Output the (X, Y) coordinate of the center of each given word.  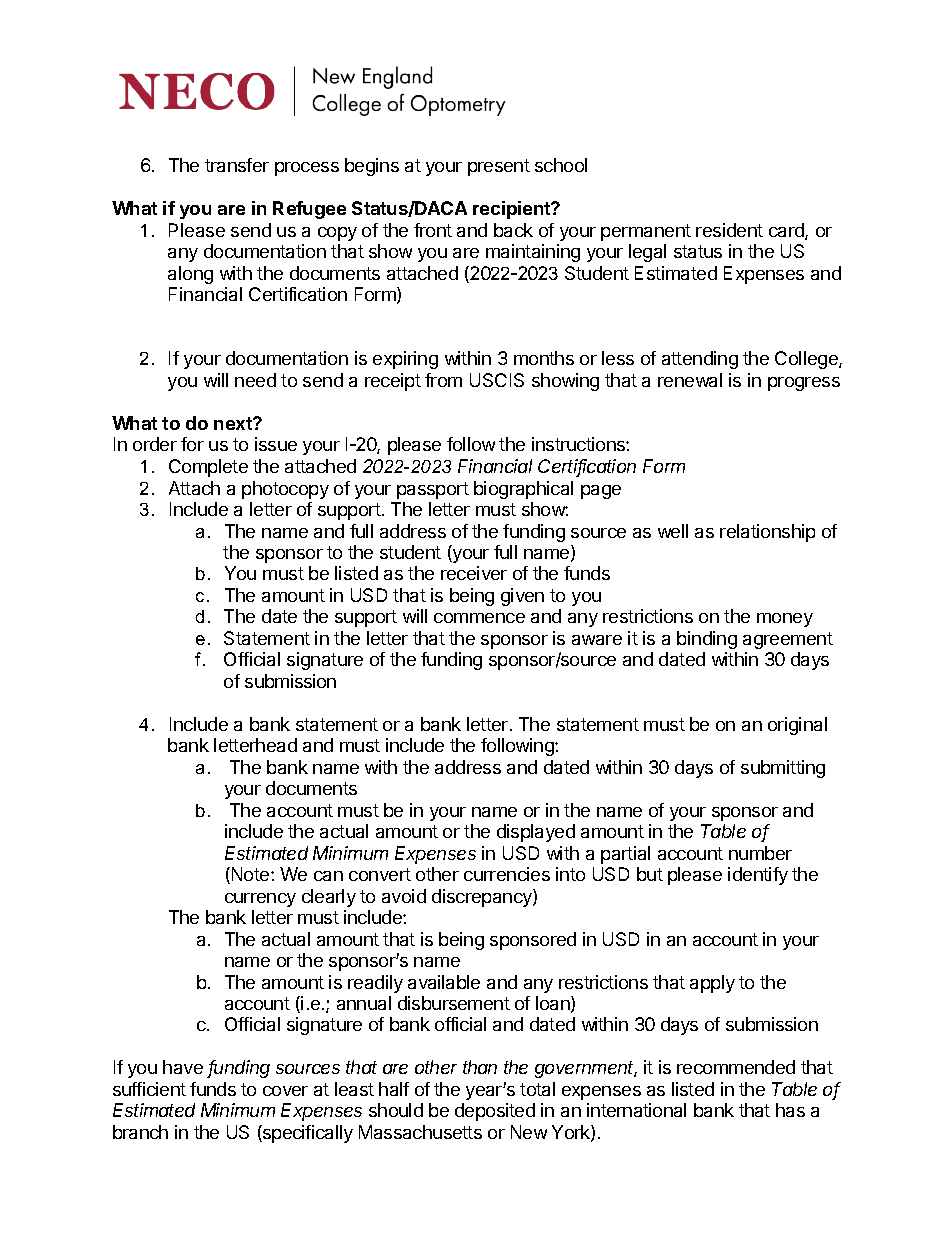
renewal (690, 380)
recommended (736, 1067)
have (183, 1067)
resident (729, 230)
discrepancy (483, 898)
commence (479, 618)
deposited (495, 1112)
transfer (237, 165)
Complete (208, 468)
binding (707, 640)
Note (250, 875)
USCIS (497, 380)
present (499, 167)
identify (758, 876)
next (234, 423)
